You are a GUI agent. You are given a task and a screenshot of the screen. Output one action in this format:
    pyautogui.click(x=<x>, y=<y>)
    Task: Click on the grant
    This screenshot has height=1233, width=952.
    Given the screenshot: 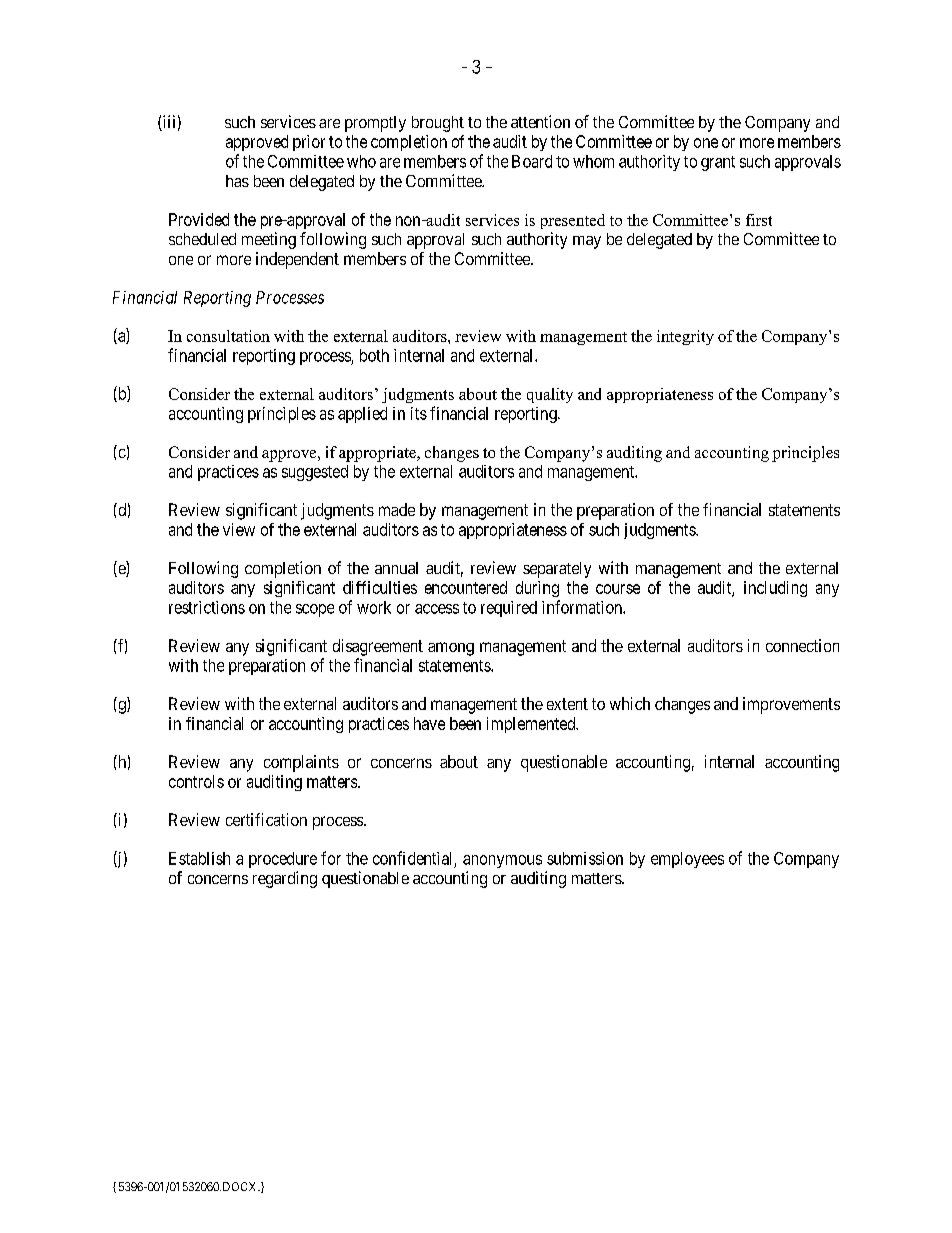 What is the action you would take?
    pyautogui.click(x=718, y=163)
